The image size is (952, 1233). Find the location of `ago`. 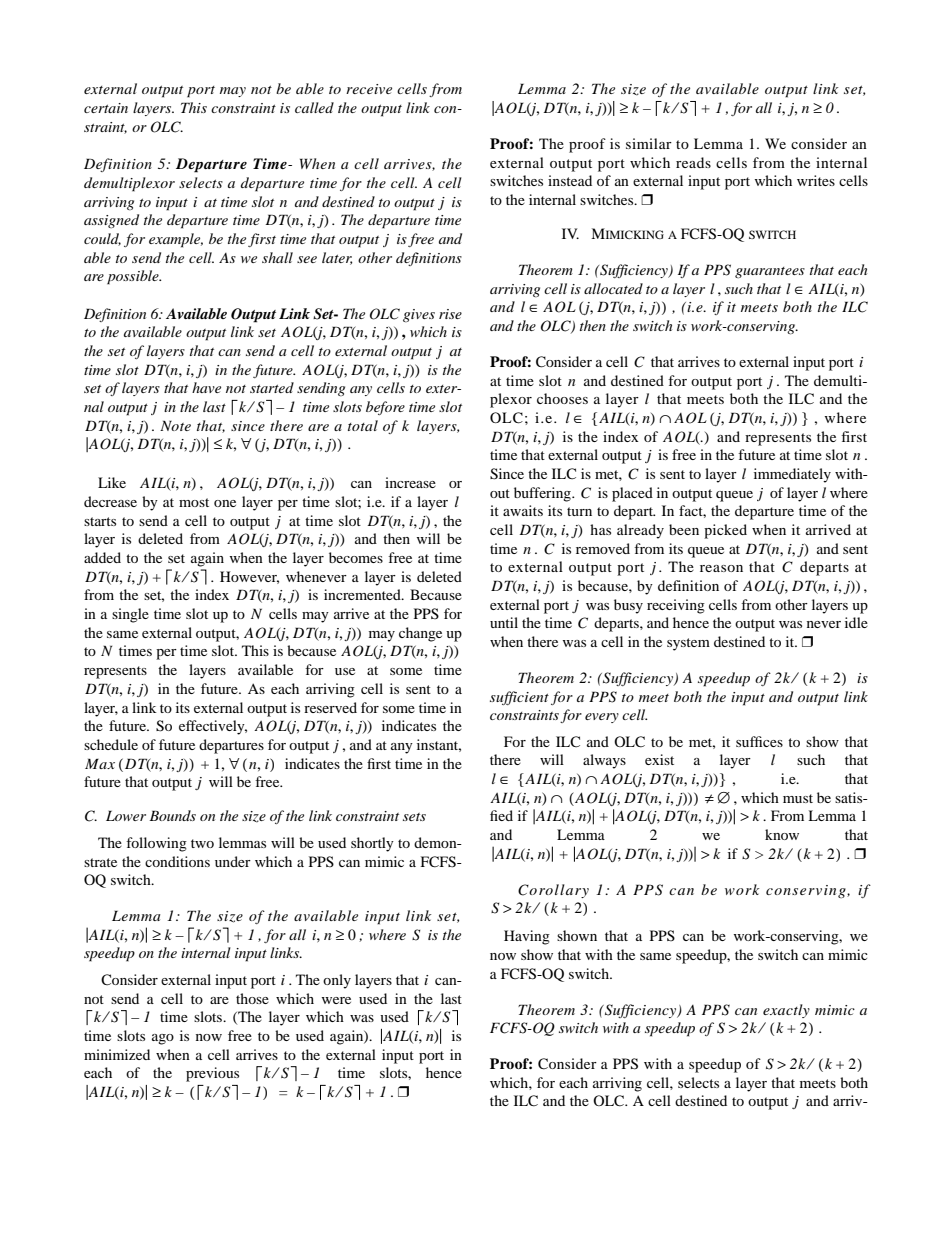

ago is located at coordinates (163, 1039).
